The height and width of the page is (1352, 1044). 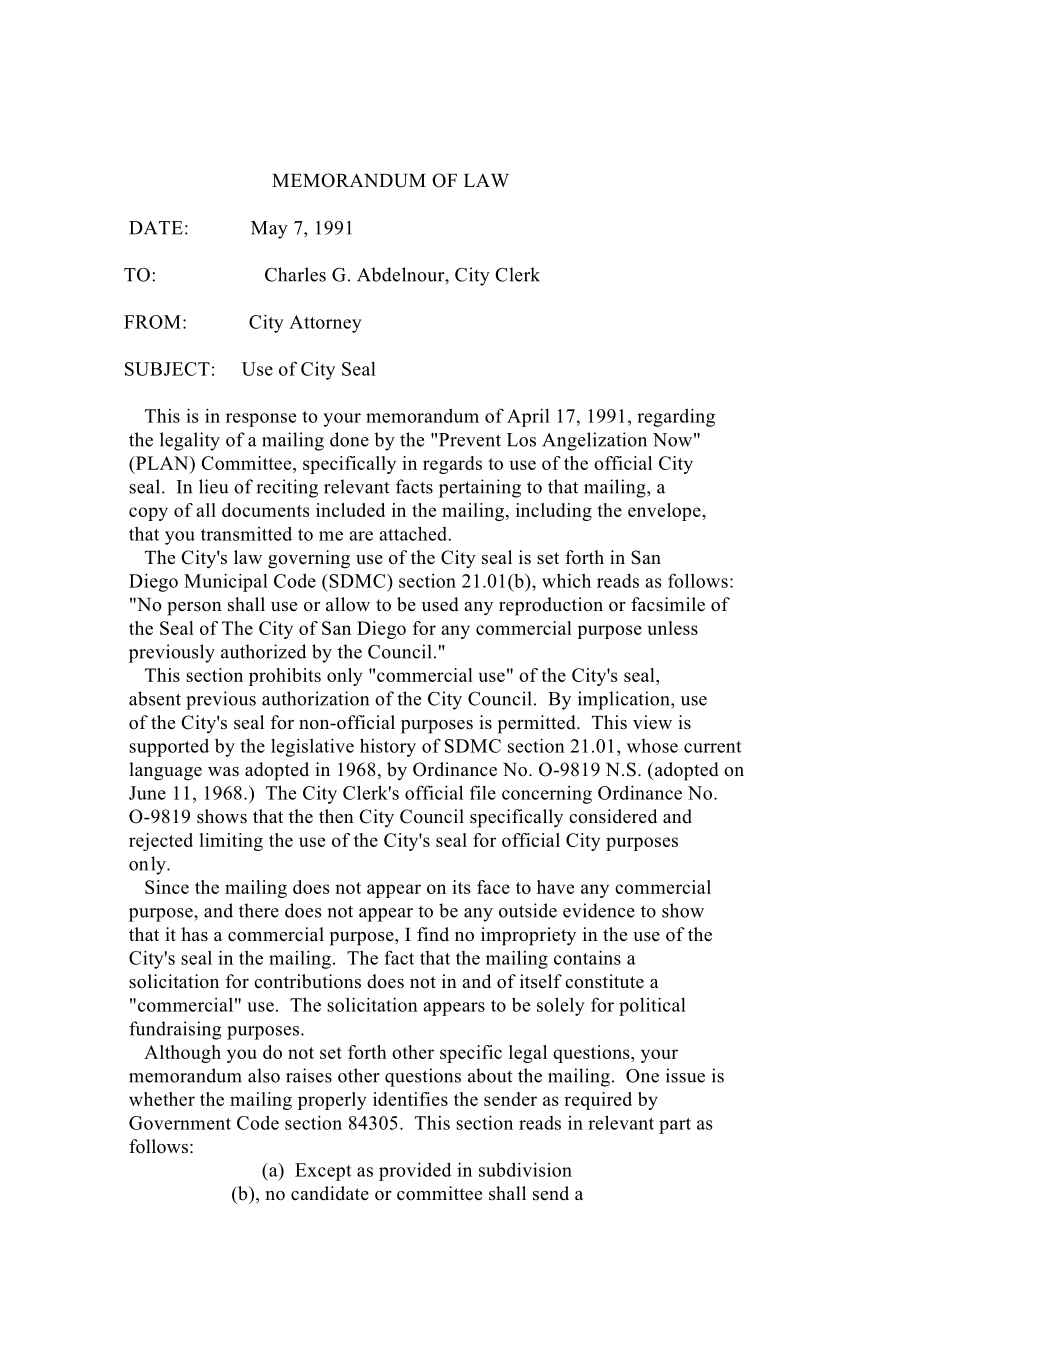 What do you see at coordinates (415, 1171) in the page?
I see `provided` at bounding box center [415, 1171].
